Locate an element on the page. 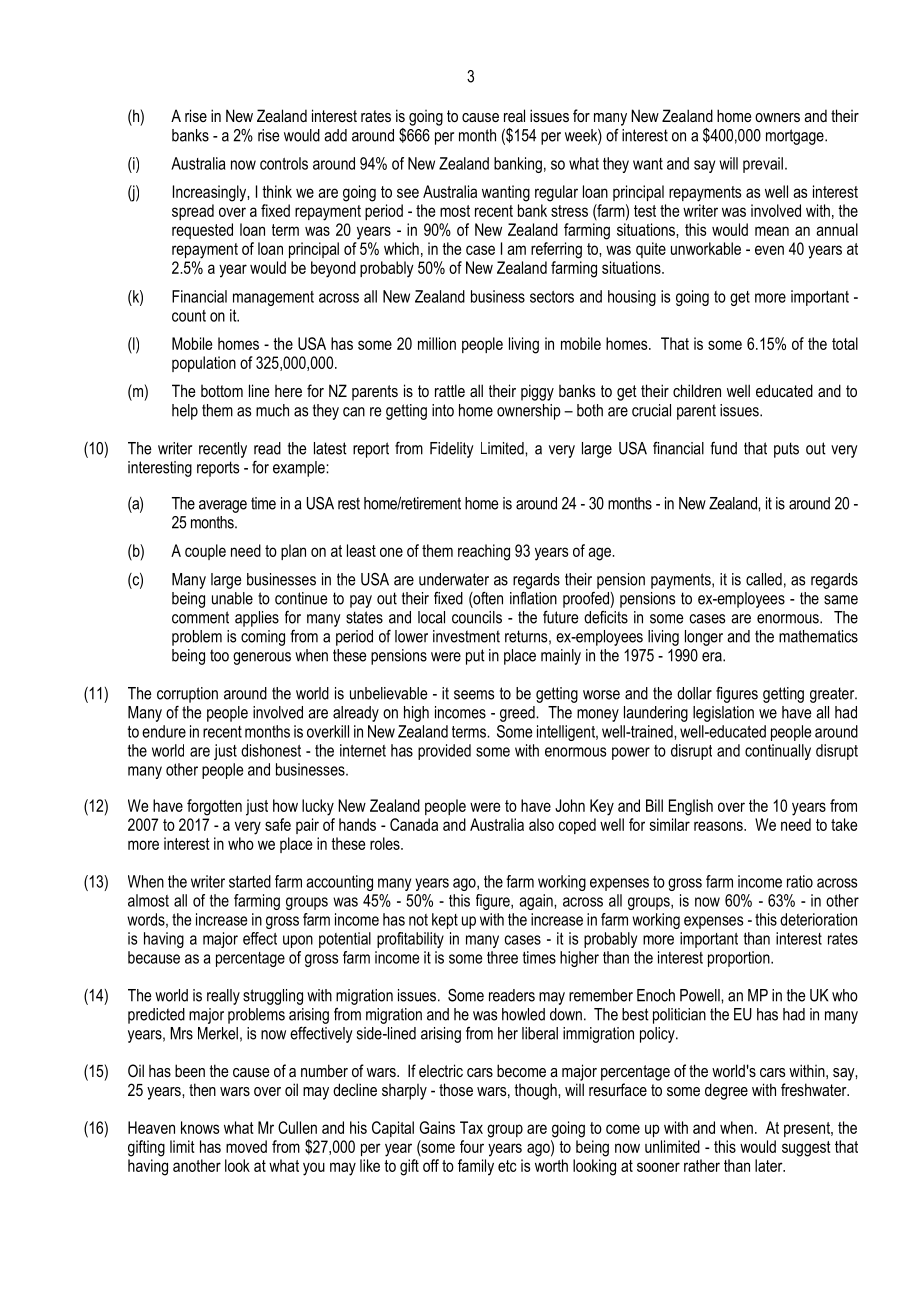 The width and height of the document is (924, 1308). regular is located at coordinates (556, 193).
